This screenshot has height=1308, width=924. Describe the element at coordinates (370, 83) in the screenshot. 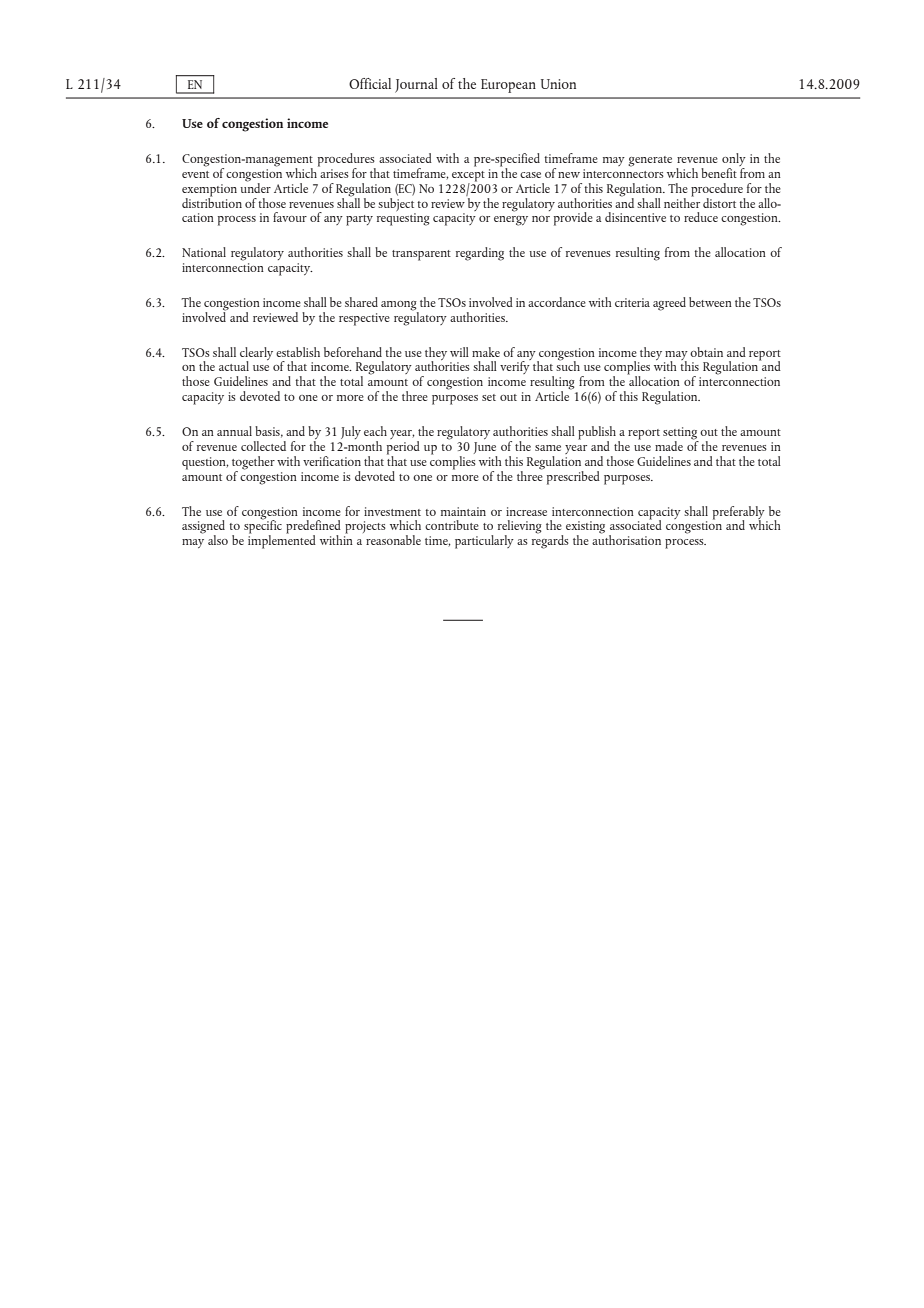

I see `Official` at that location.
